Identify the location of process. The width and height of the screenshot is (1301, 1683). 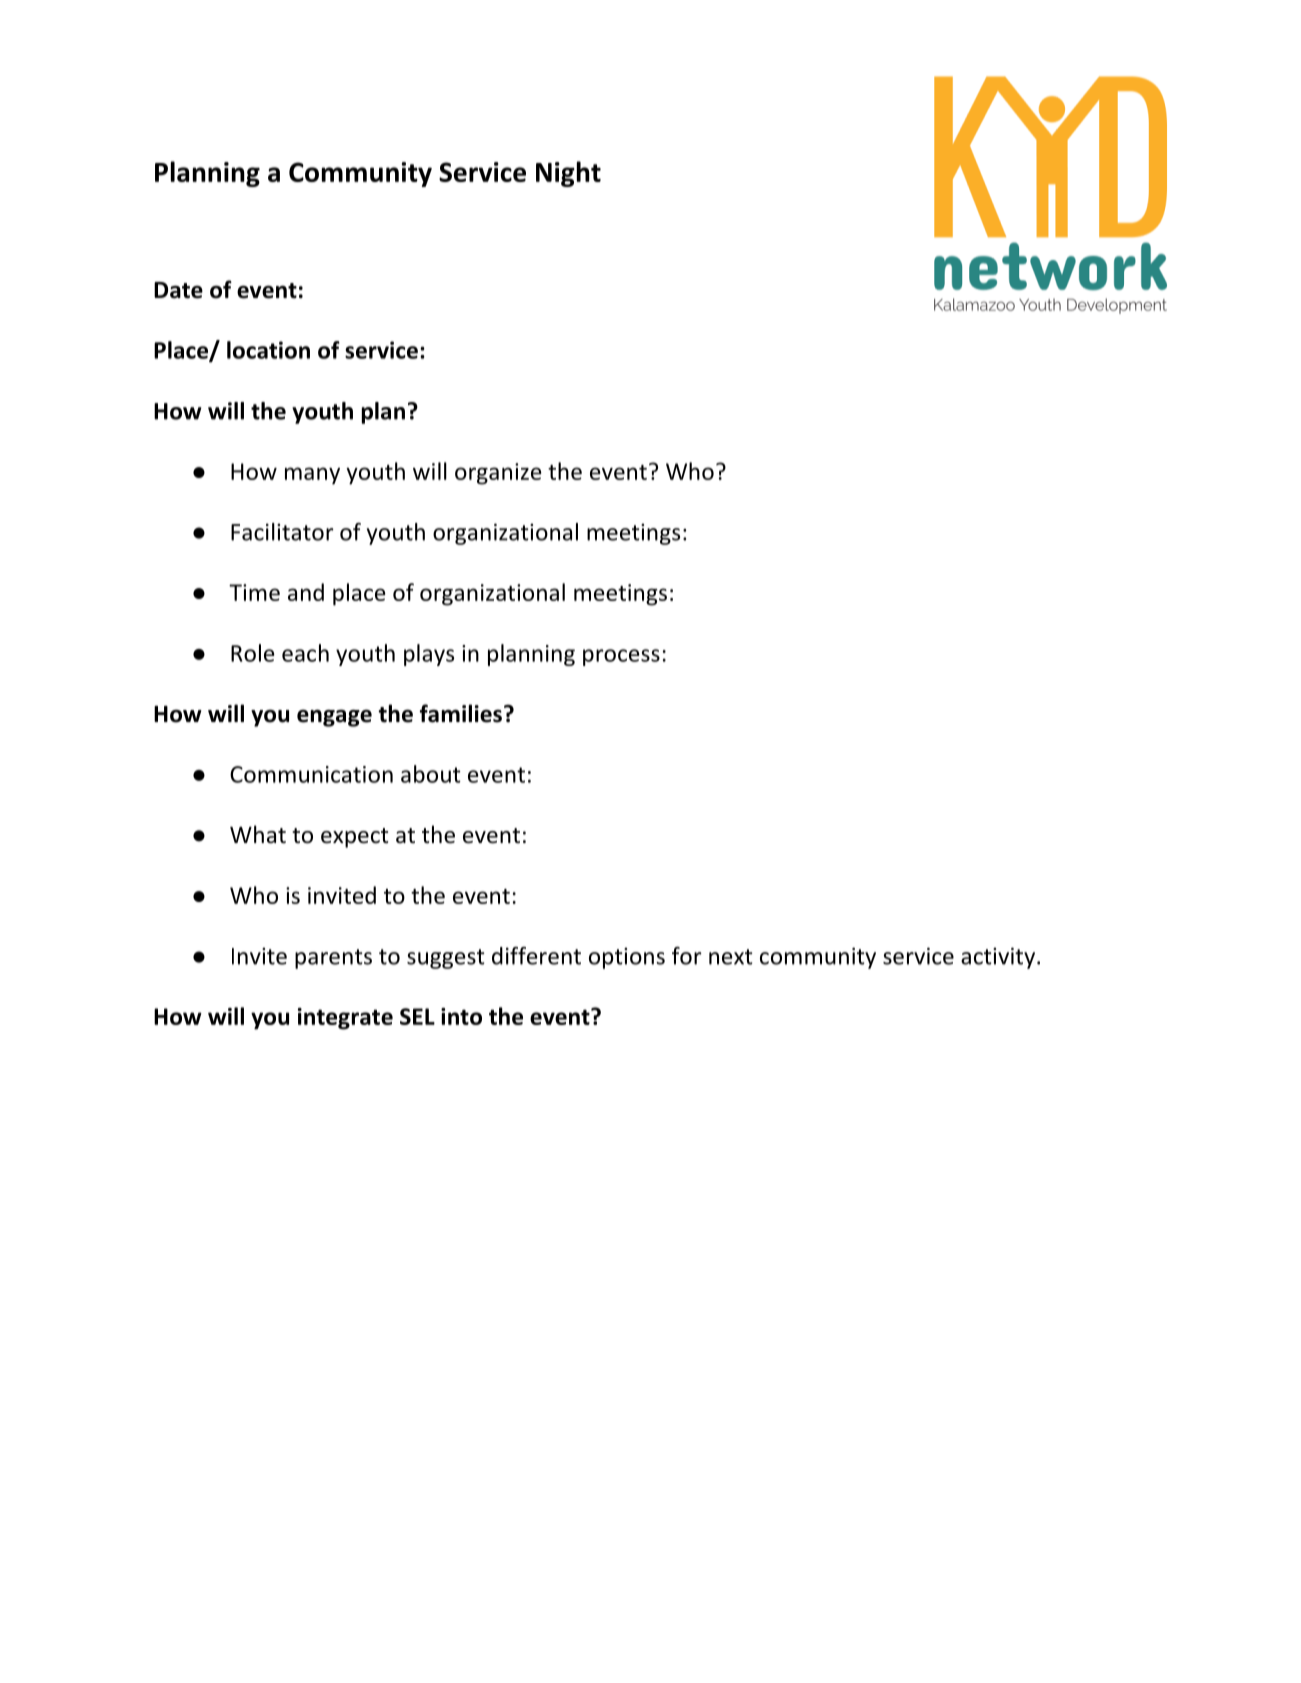
(621, 657).
